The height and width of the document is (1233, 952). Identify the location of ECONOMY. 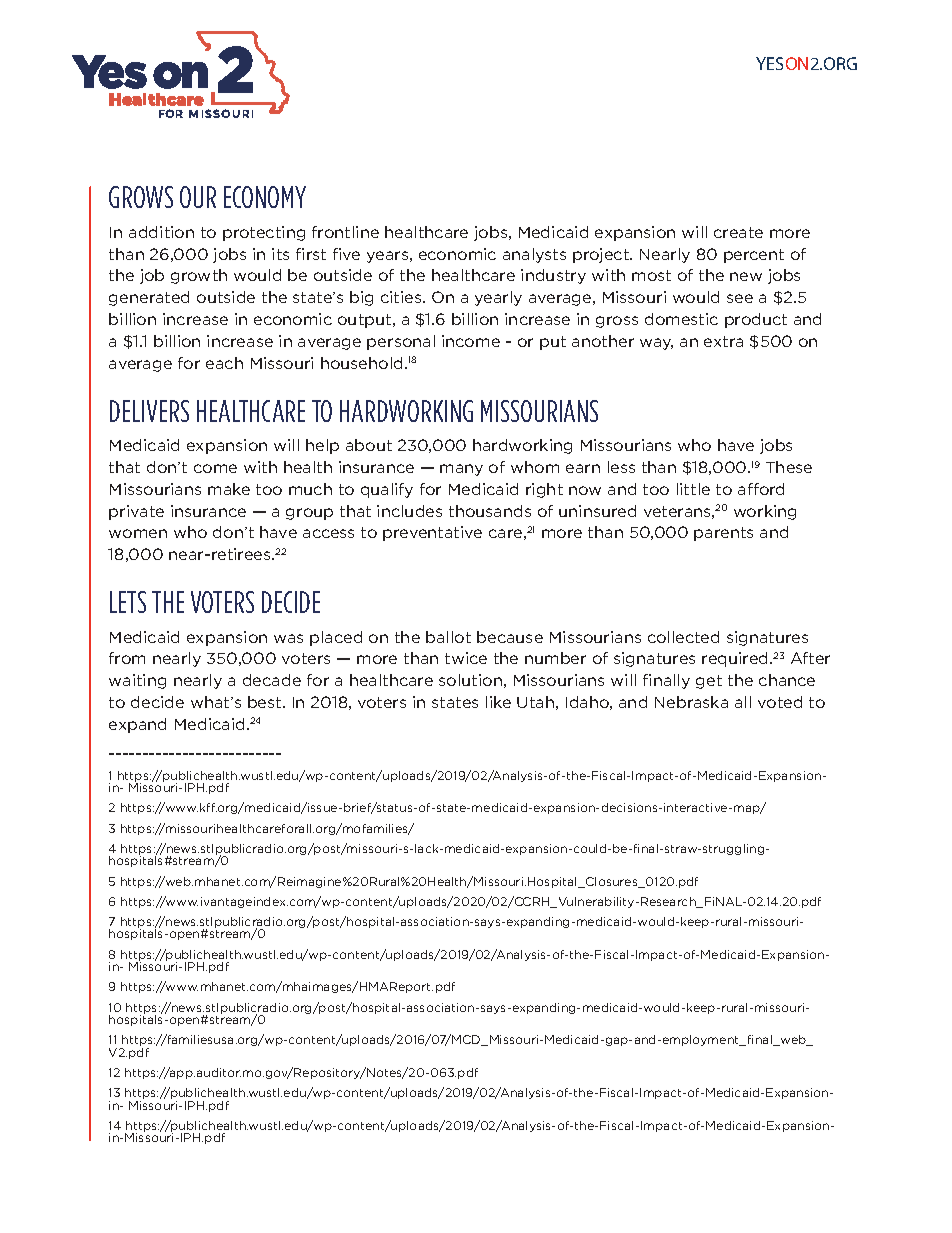
(265, 197).
